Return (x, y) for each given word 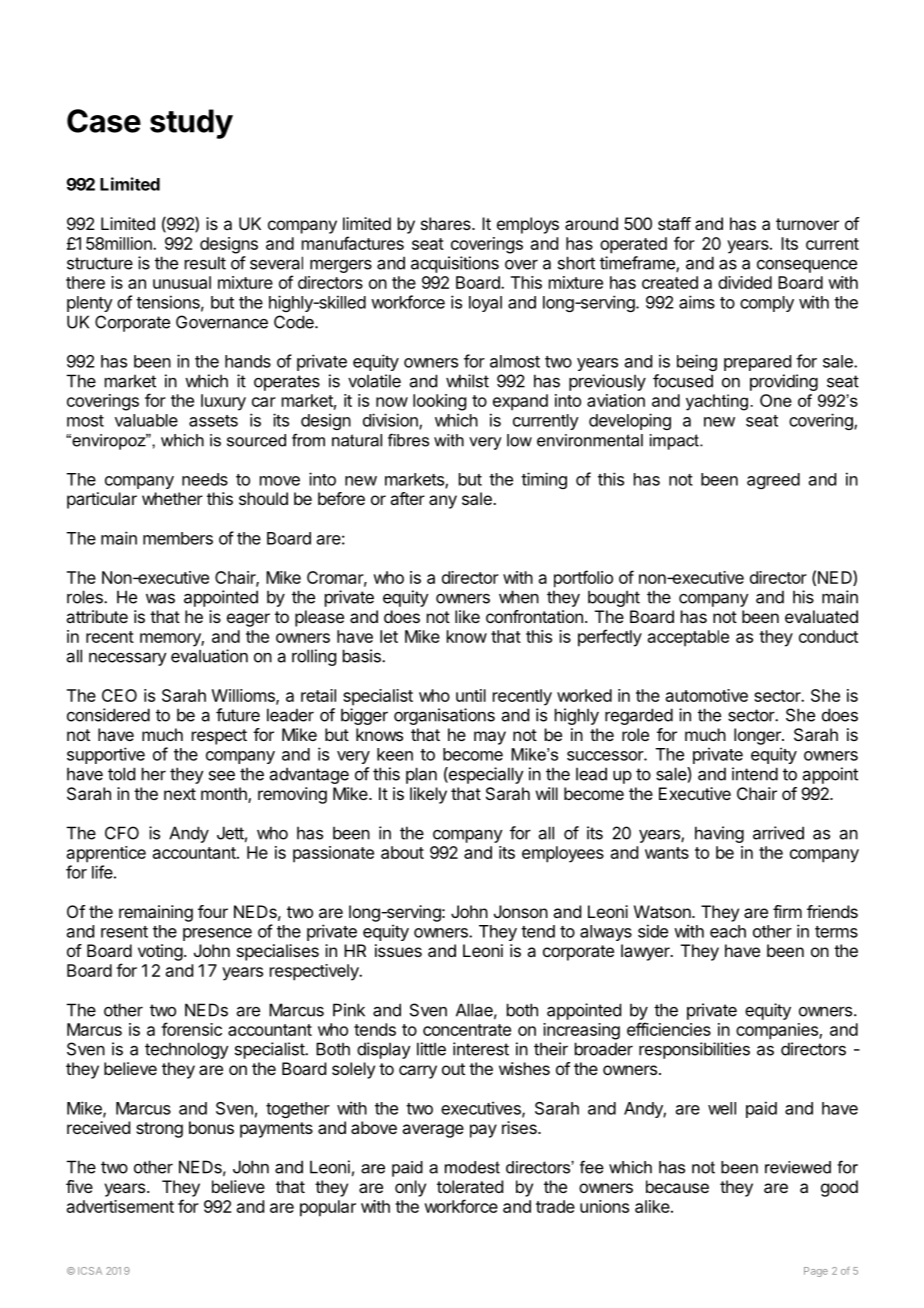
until (471, 695)
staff (674, 223)
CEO (119, 695)
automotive (707, 695)
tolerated (470, 1186)
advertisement (120, 1206)
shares (447, 223)
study (191, 124)
